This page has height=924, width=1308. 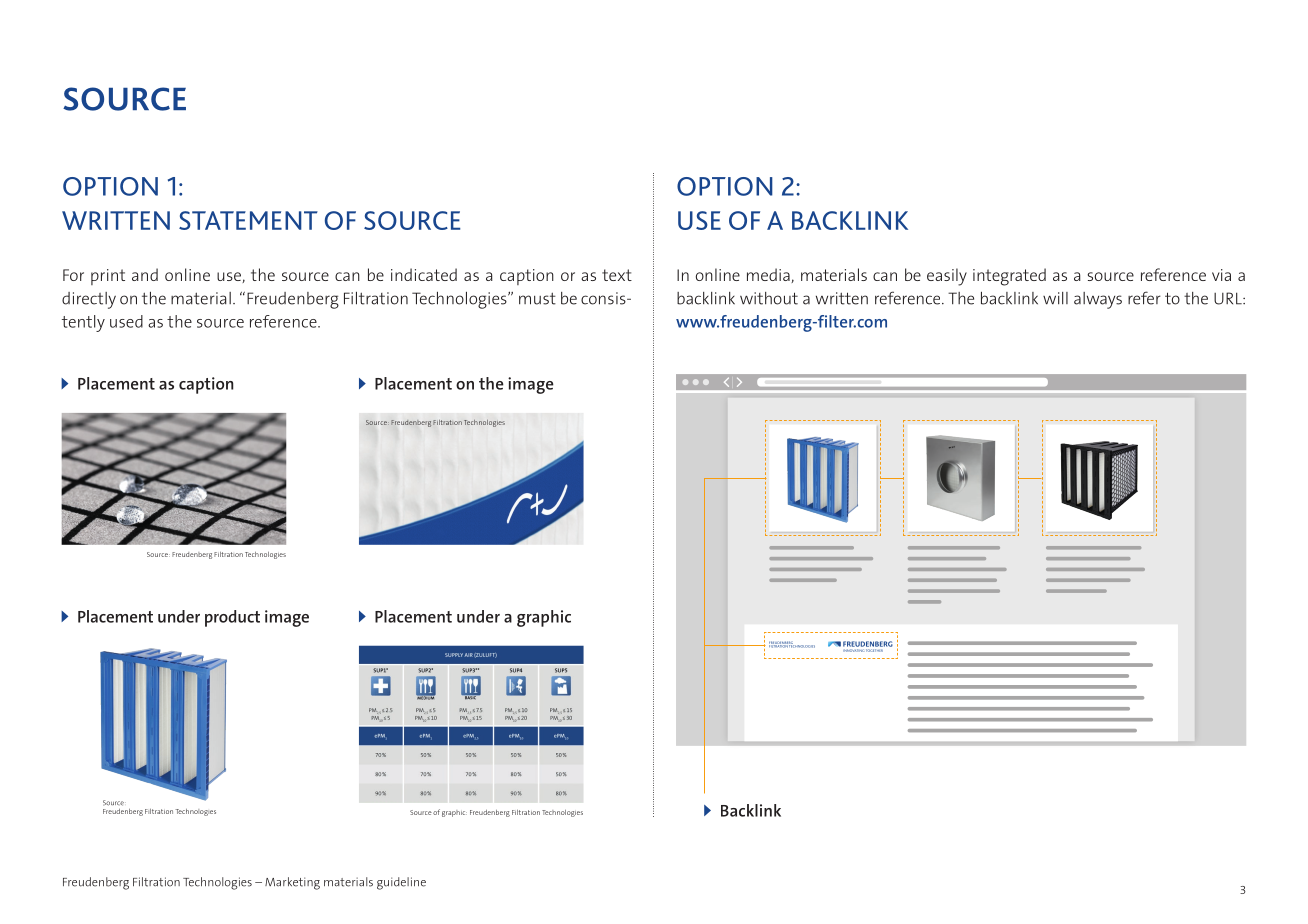 What do you see at coordinates (769, 298) in the page?
I see `without` at bounding box center [769, 298].
